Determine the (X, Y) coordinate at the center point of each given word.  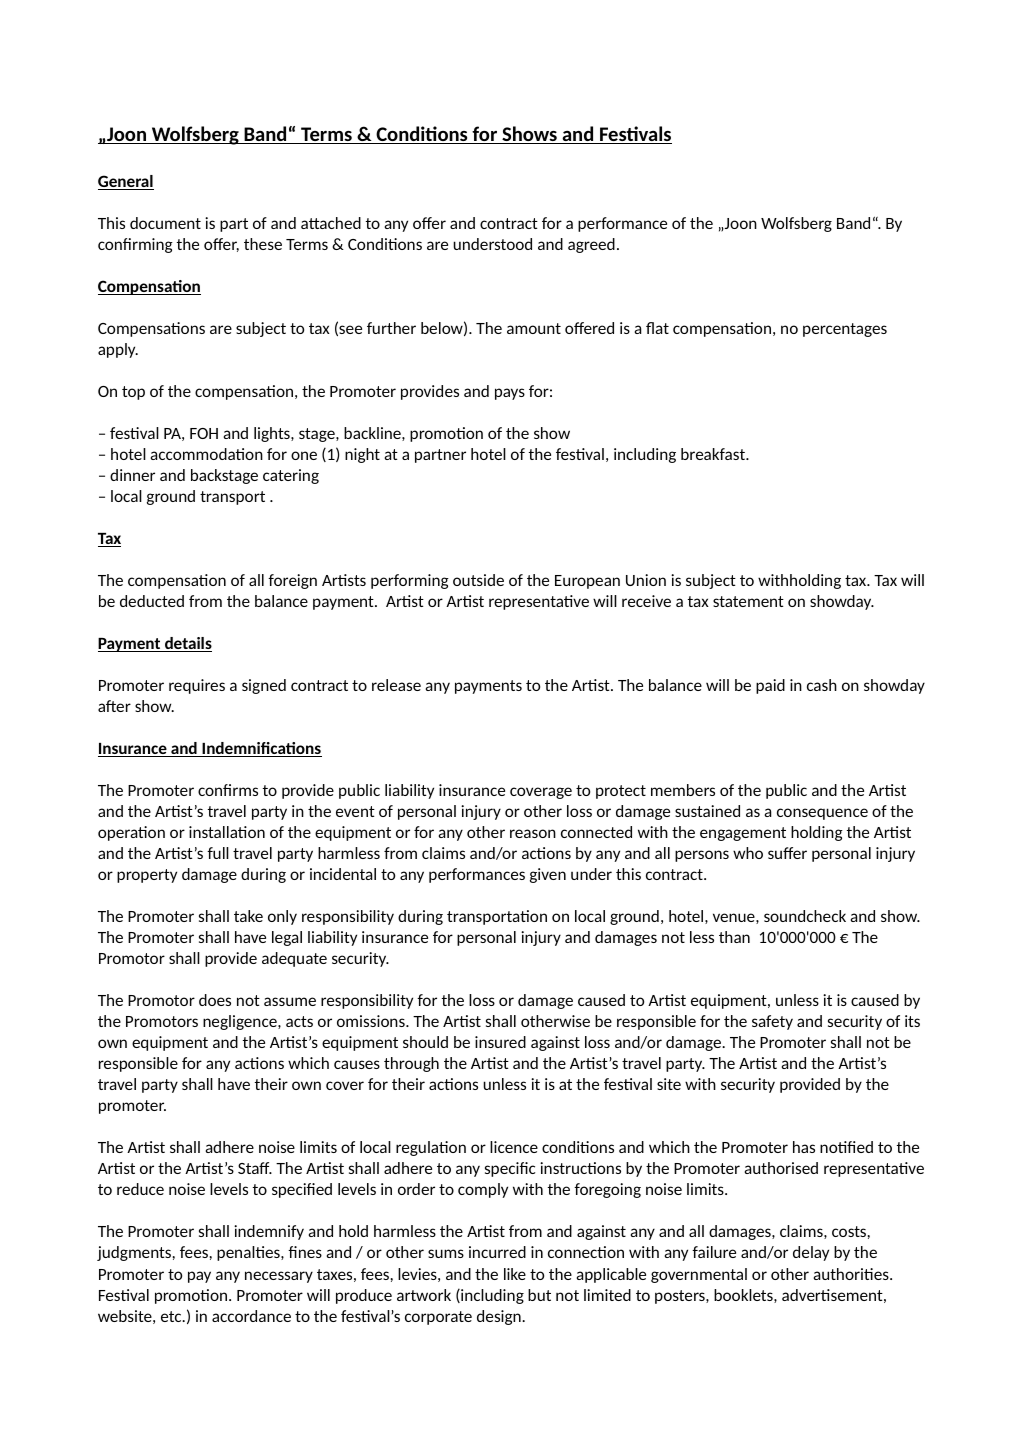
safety (772, 1022)
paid (770, 686)
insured (500, 1042)
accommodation (207, 454)
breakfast (714, 454)
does (215, 1000)
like (515, 1274)
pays (510, 394)
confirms (228, 790)
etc (172, 1316)
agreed (591, 245)
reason (533, 833)
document (165, 223)
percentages (845, 330)
